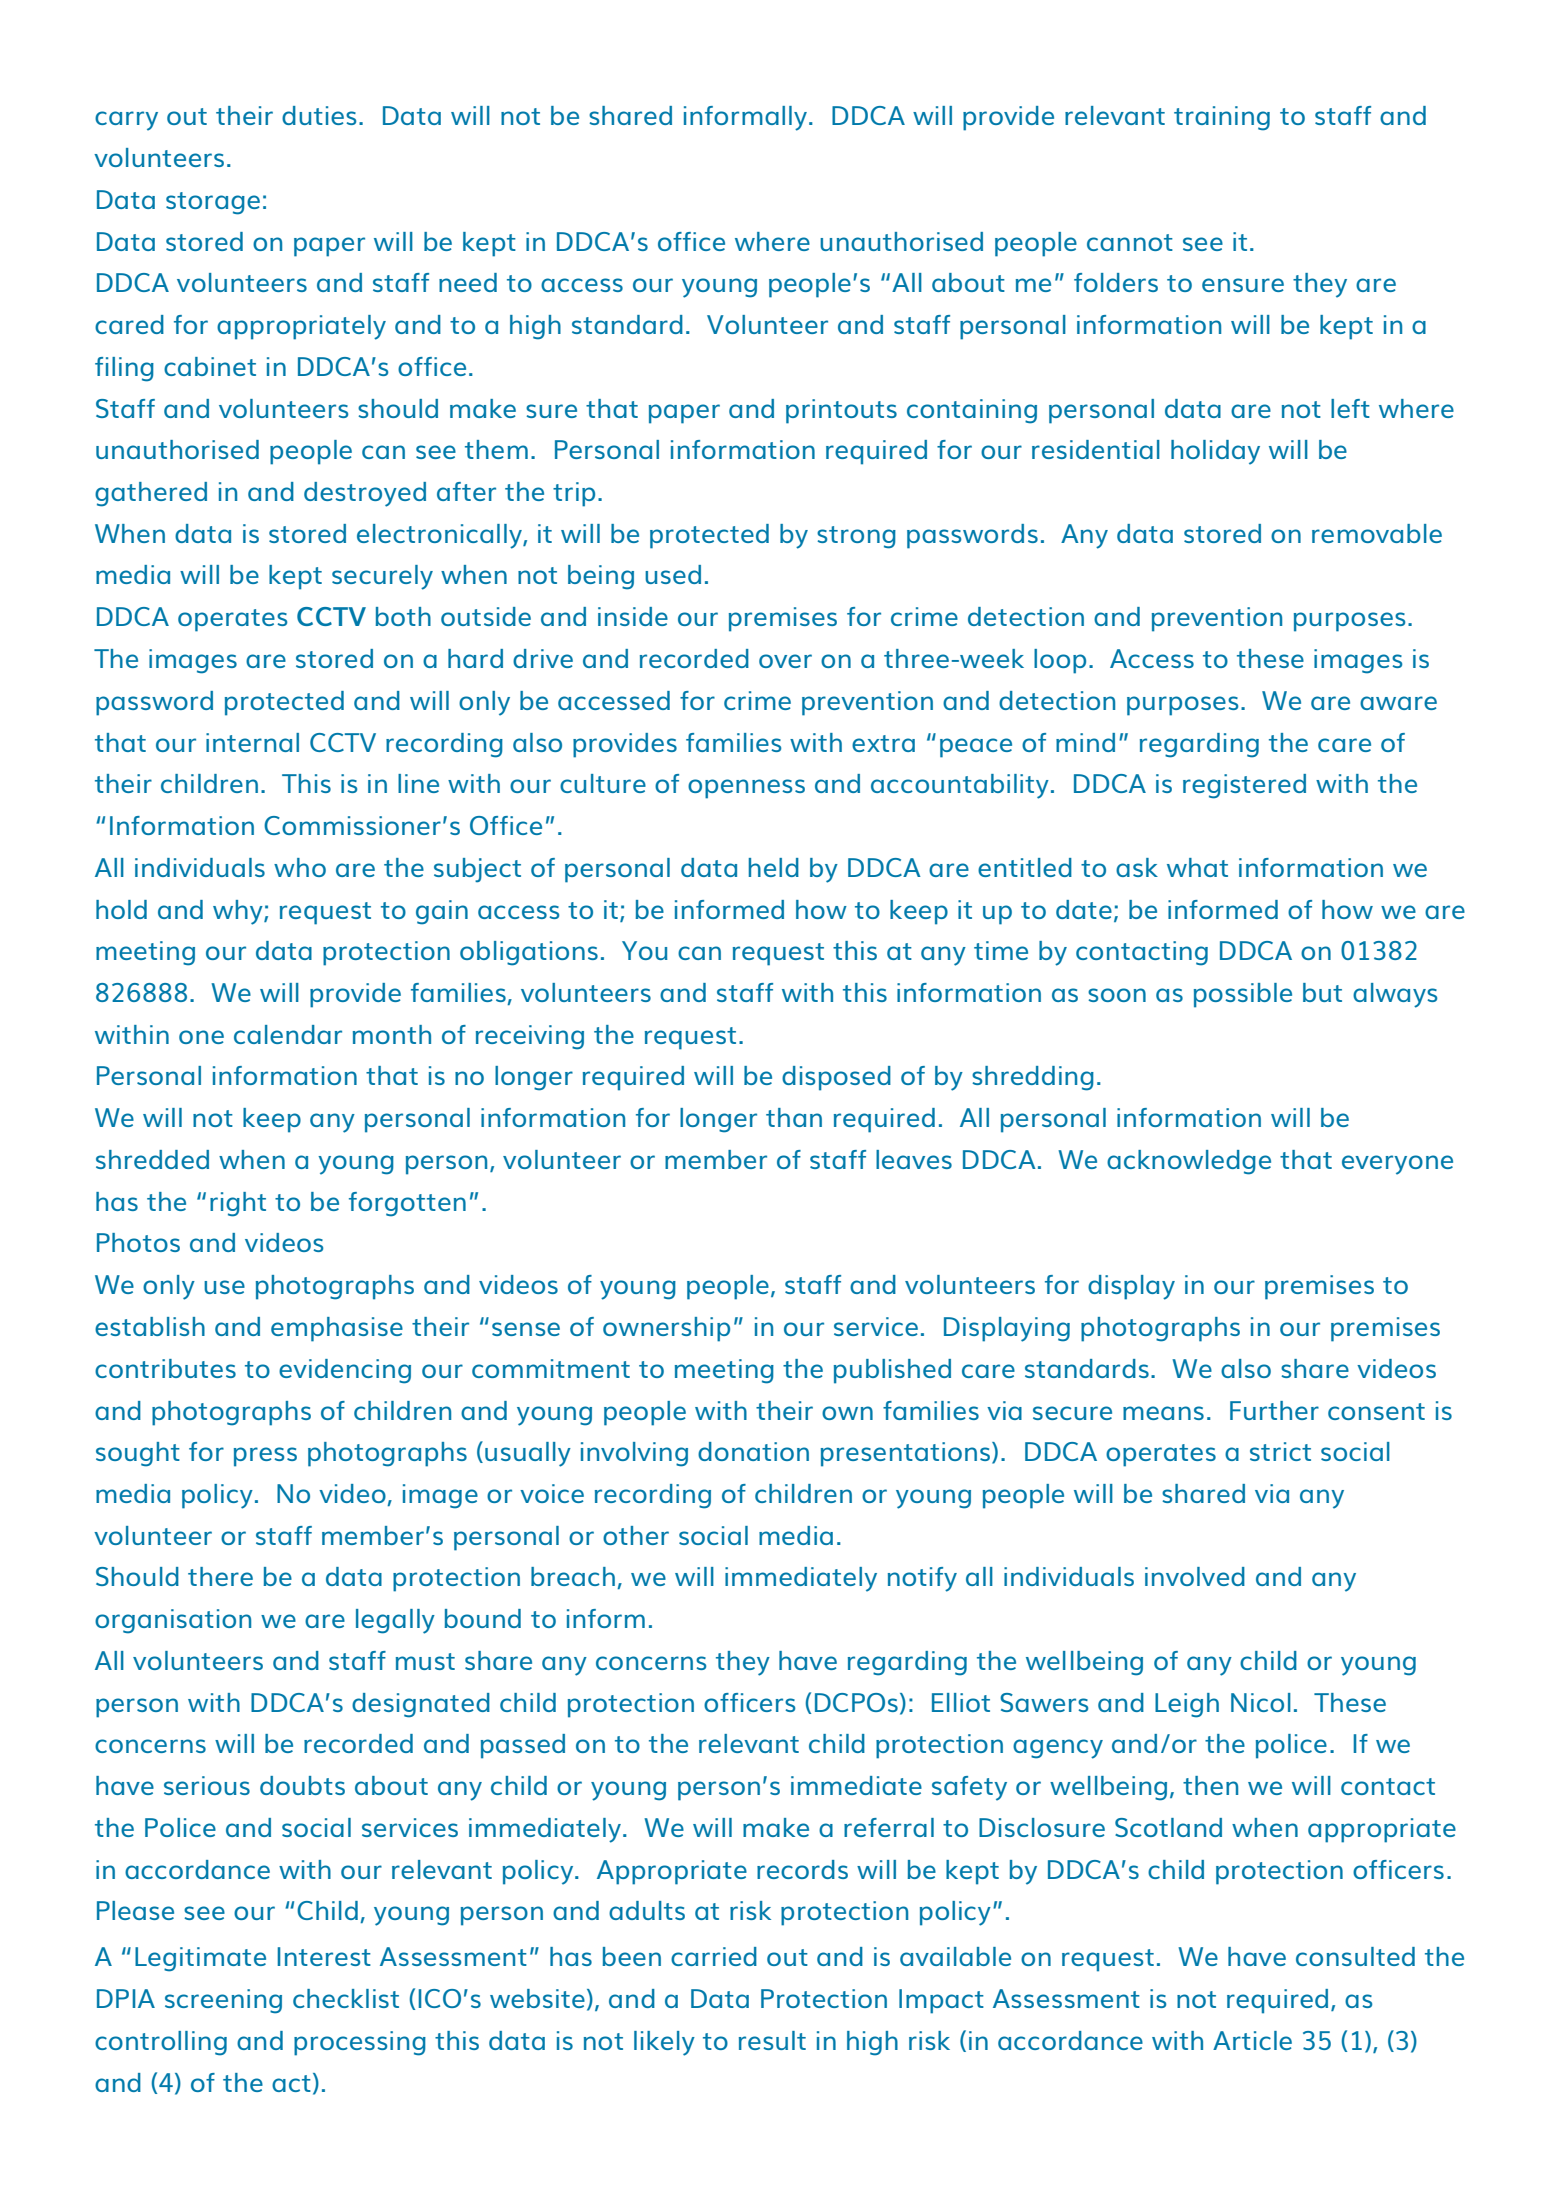  Describe the element at coordinates (785, 661) in the screenshot. I see `over` at that location.
